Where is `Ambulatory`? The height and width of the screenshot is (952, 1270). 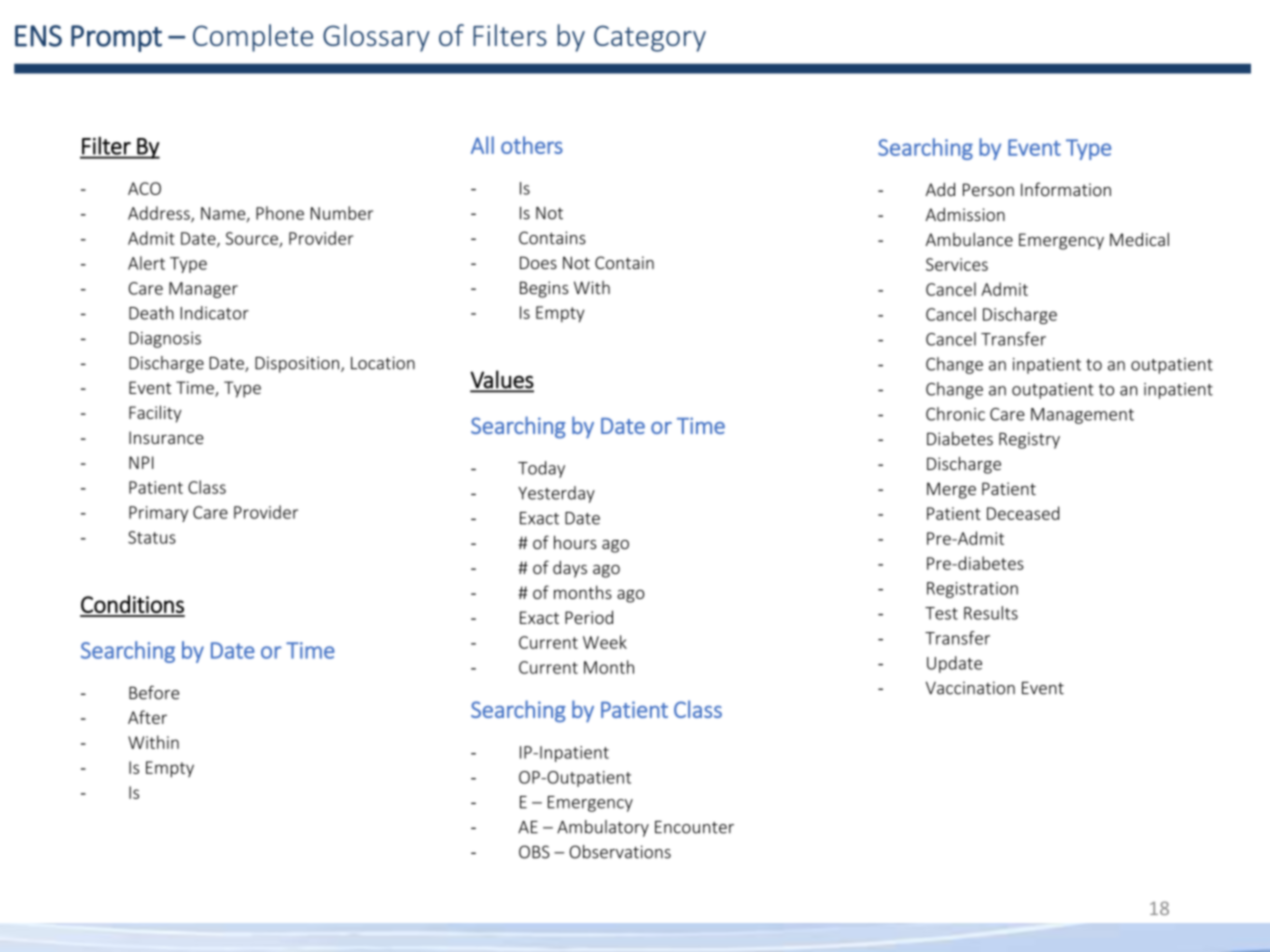
Ambulatory is located at coordinates (603, 828).
